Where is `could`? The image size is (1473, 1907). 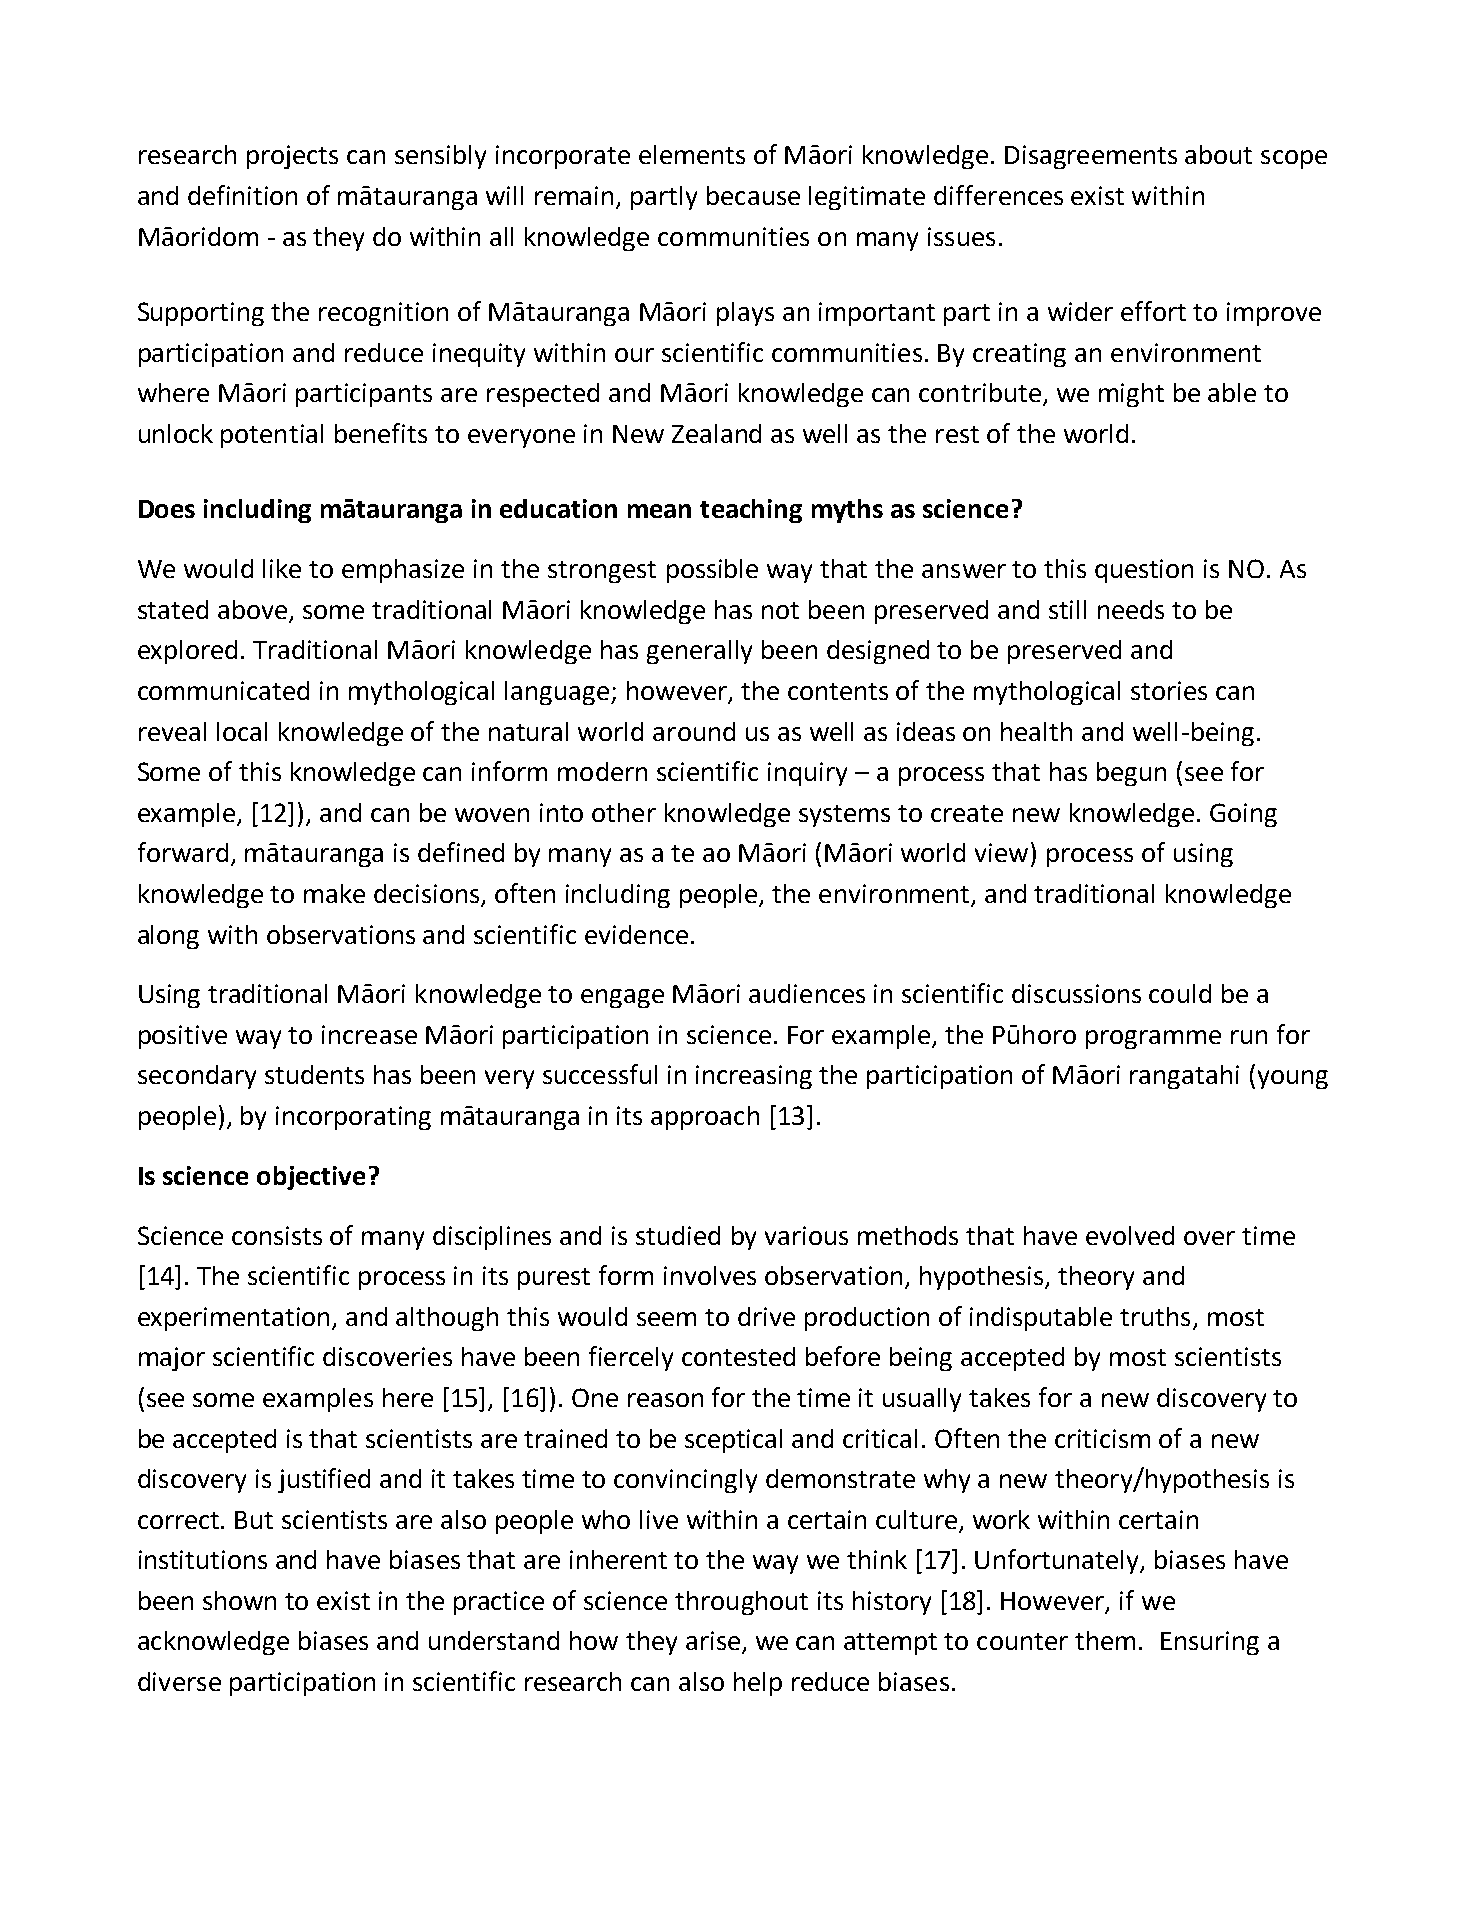 could is located at coordinates (1180, 993).
